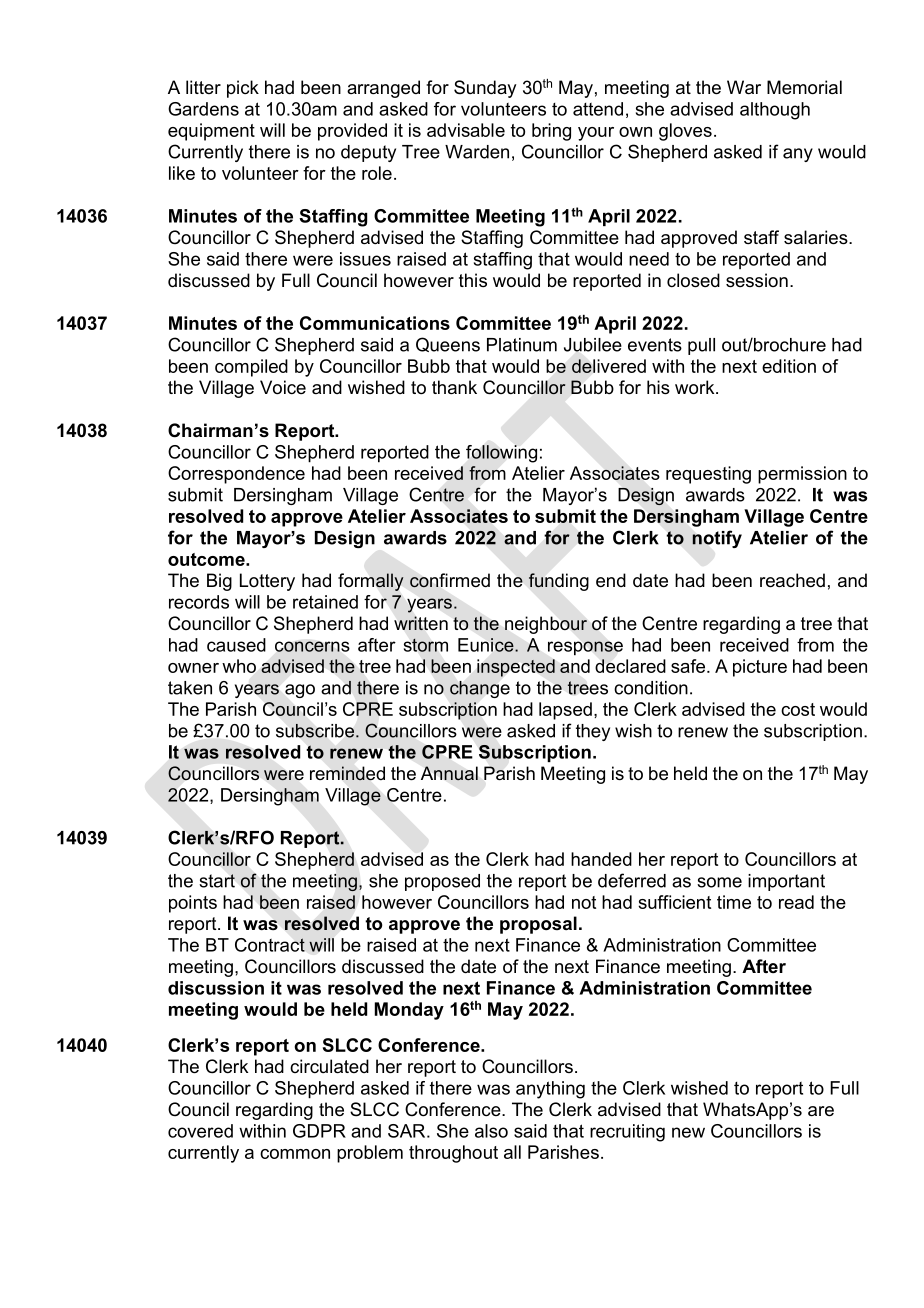 This screenshot has height=1308, width=924. What do you see at coordinates (798, 709) in the screenshot?
I see `cost` at bounding box center [798, 709].
